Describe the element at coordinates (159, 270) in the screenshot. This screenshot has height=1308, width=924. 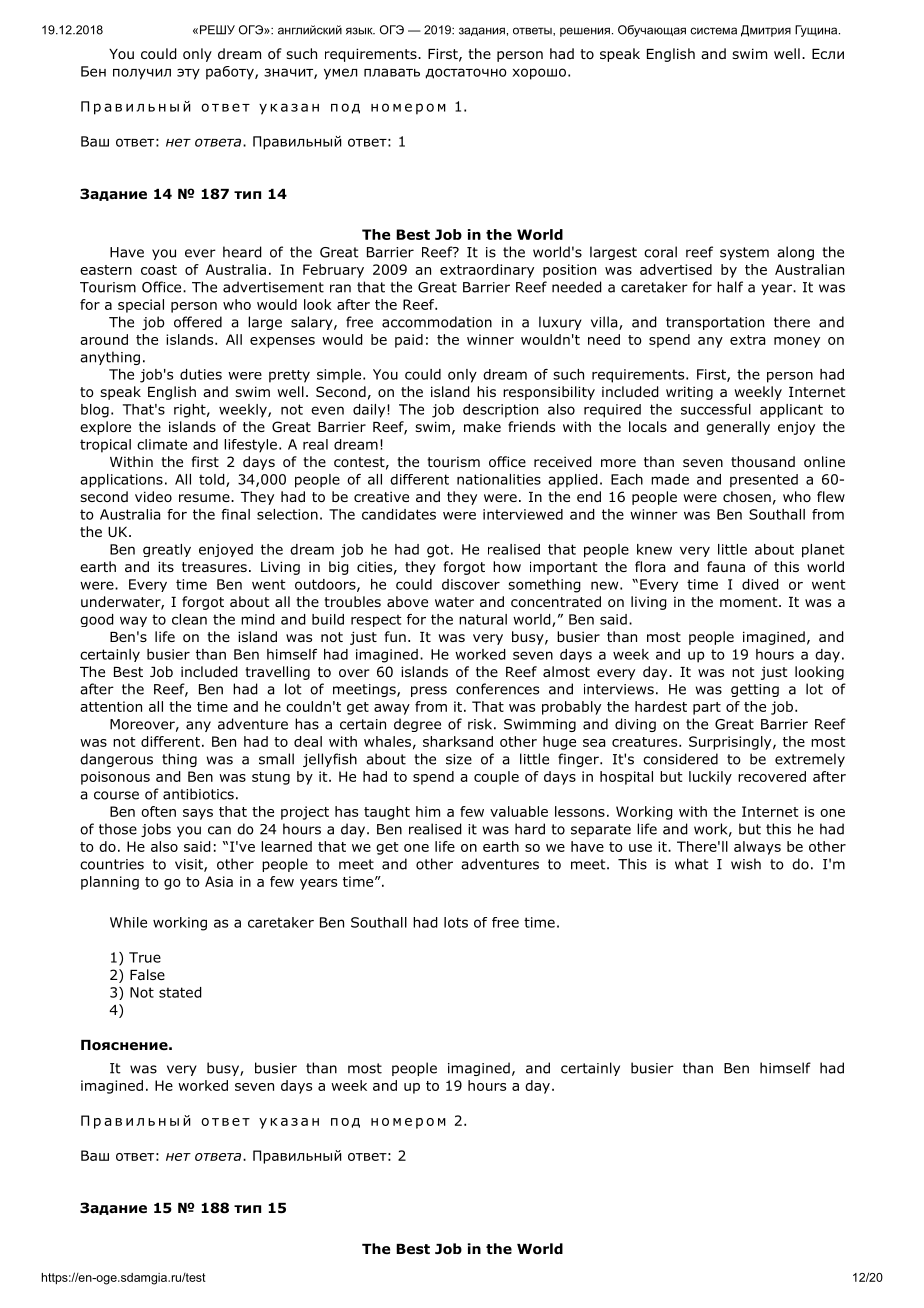
I see `coast` at that location.
